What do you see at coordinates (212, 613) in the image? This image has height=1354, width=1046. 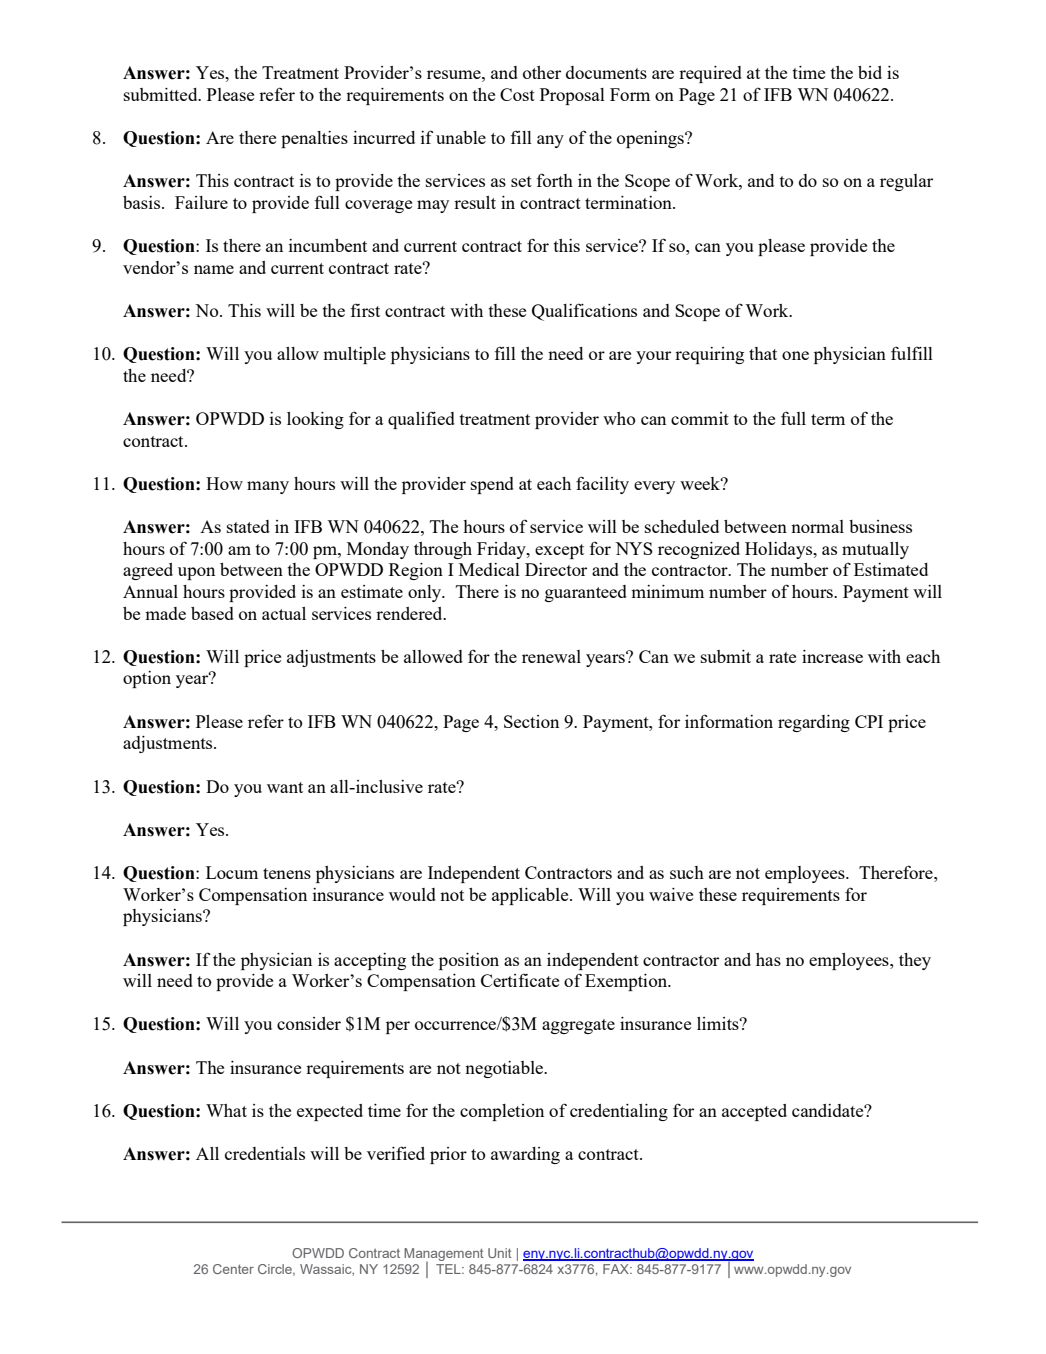 I see `based` at bounding box center [212, 613].
